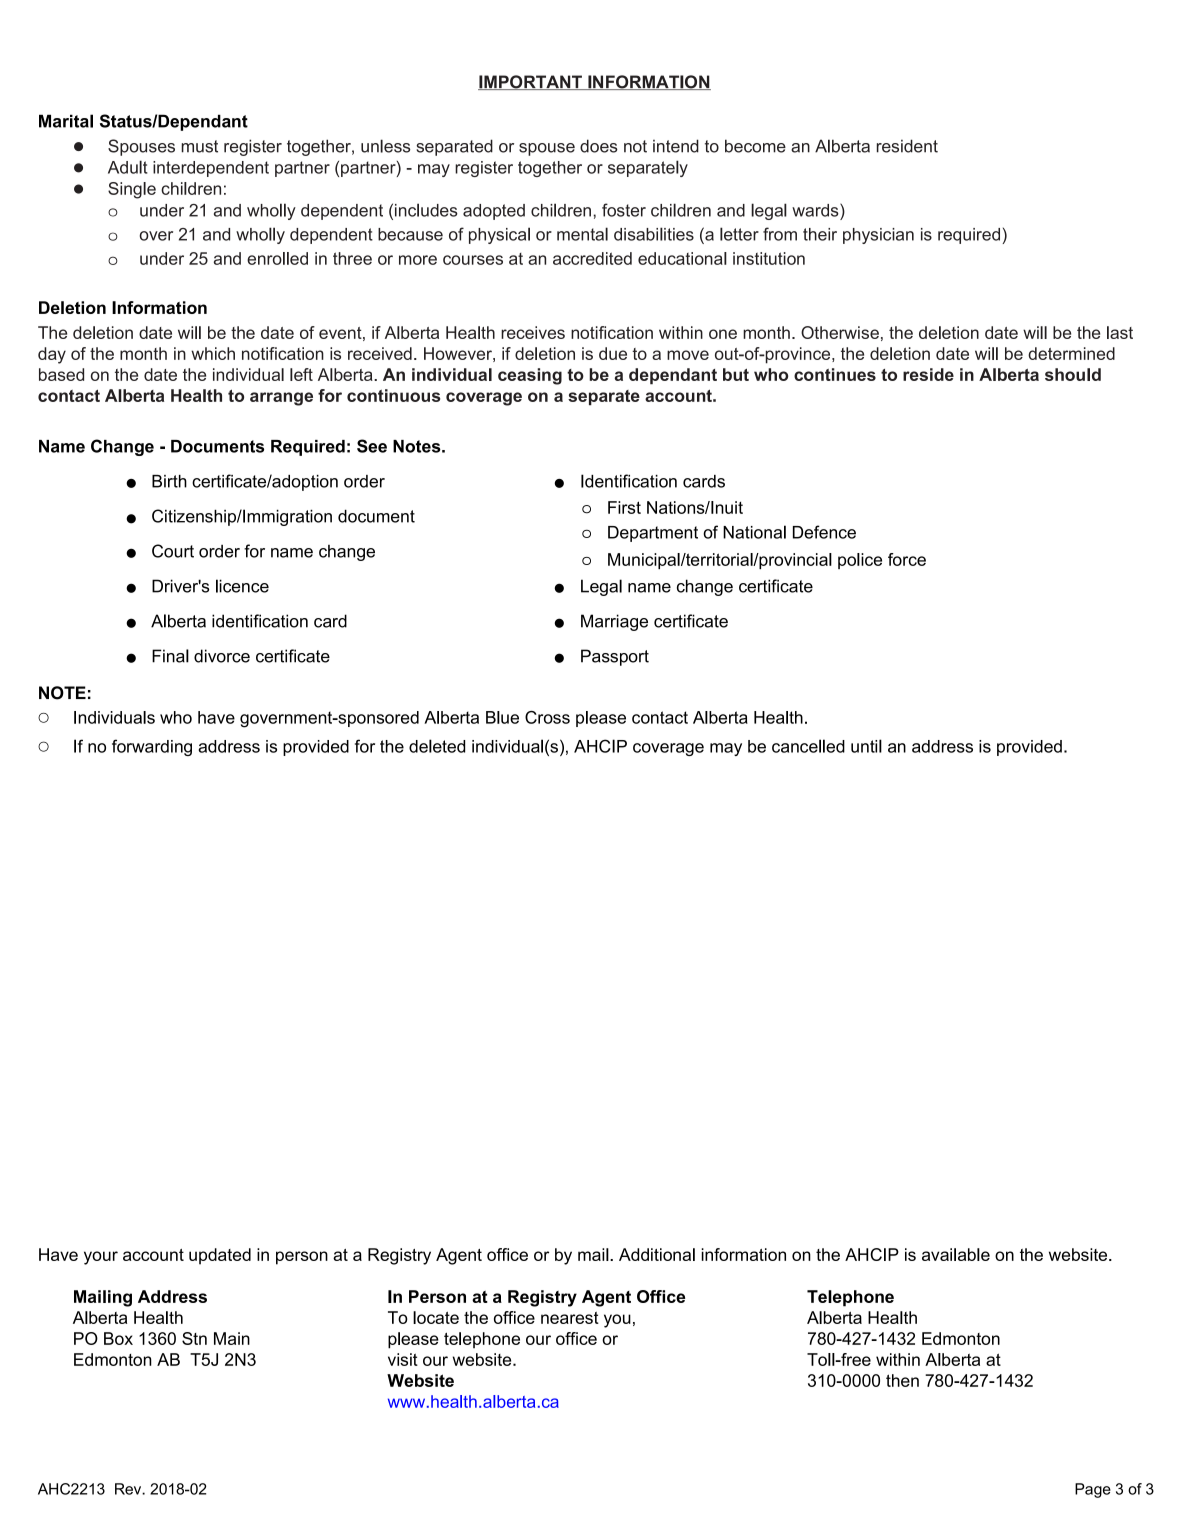  Describe the element at coordinates (866, 746) in the screenshot. I see `until` at that location.
